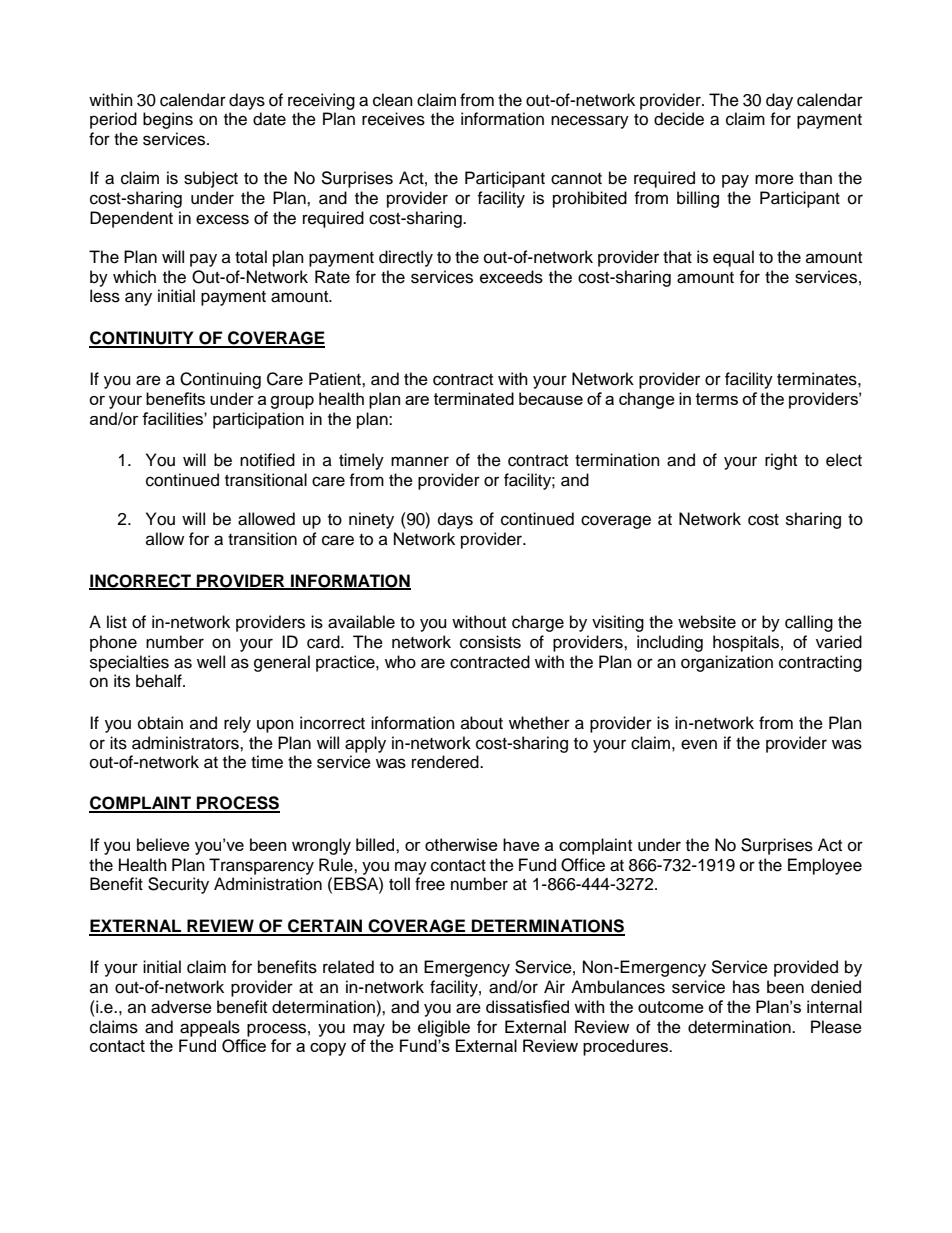 The width and height of the screenshot is (952, 1233). What do you see at coordinates (117, 622) in the screenshot?
I see `list` at bounding box center [117, 622].
